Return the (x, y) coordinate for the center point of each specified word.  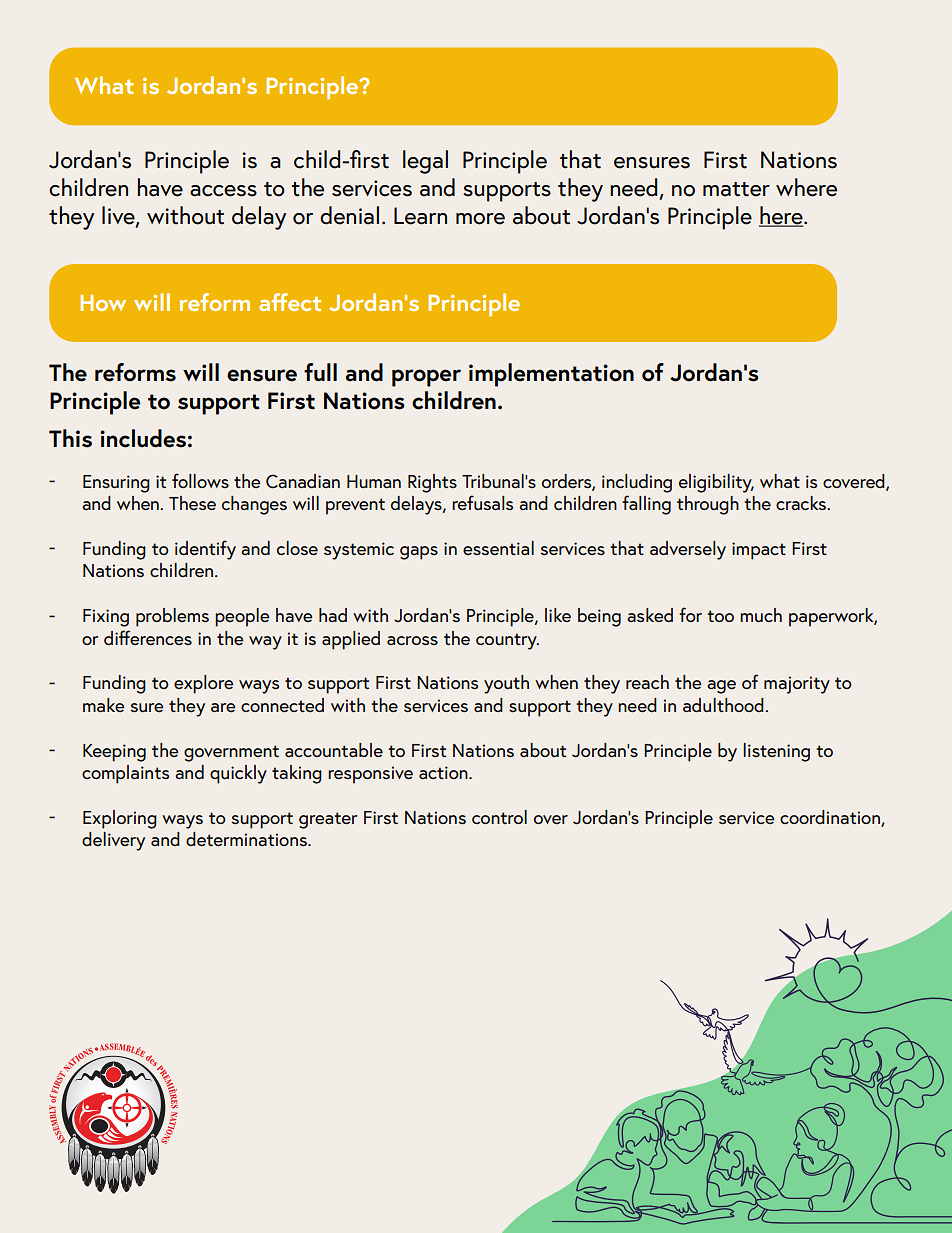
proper (426, 378)
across (412, 641)
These (192, 503)
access (223, 191)
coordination (831, 818)
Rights (432, 483)
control (499, 817)
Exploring (120, 819)
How (103, 303)
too (720, 616)
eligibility (716, 483)
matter (736, 189)
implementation (551, 375)
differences (148, 638)
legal (425, 162)
